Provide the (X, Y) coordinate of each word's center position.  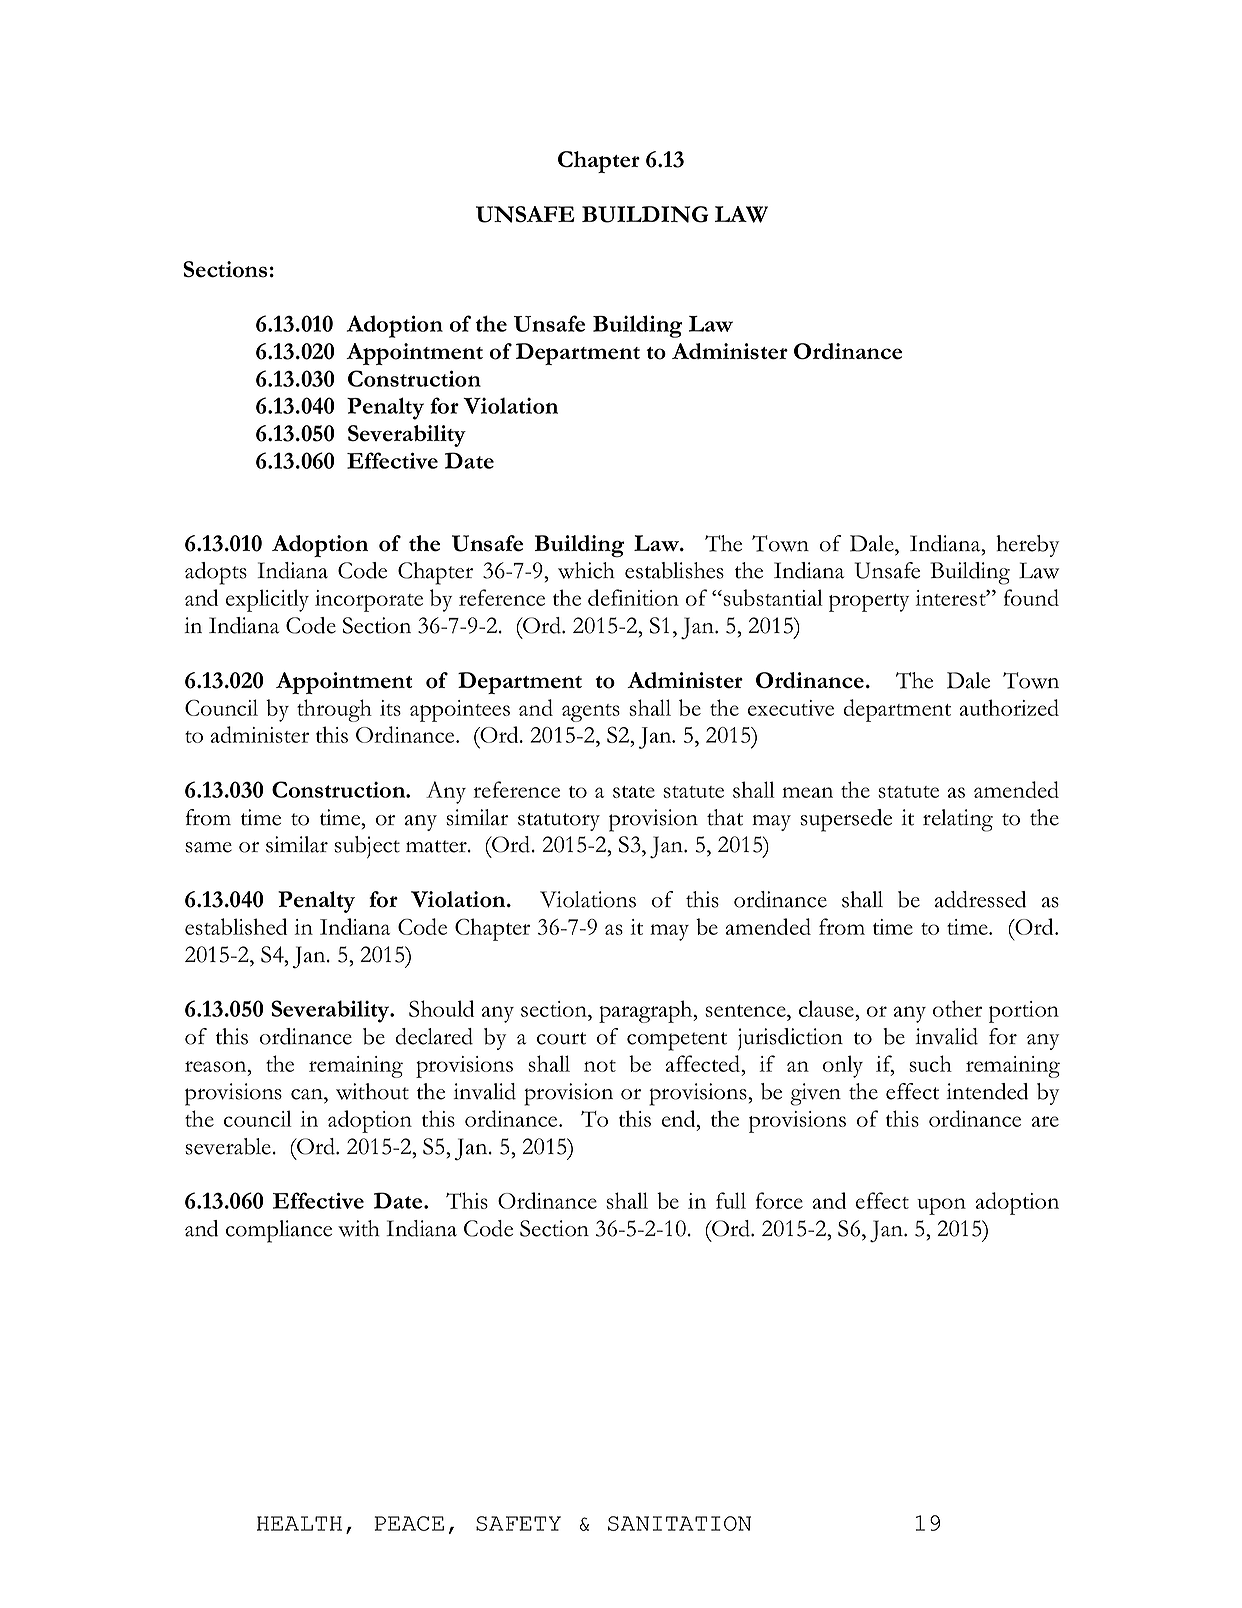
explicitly (267, 600)
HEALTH (299, 1523)
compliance (279, 1231)
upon (941, 1206)
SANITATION (679, 1523)
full (731, 1200)
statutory (559, 822)
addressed (980, 899)
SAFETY (518, 1523)
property (869, 603)
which (586, 570)
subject (367, 847)
